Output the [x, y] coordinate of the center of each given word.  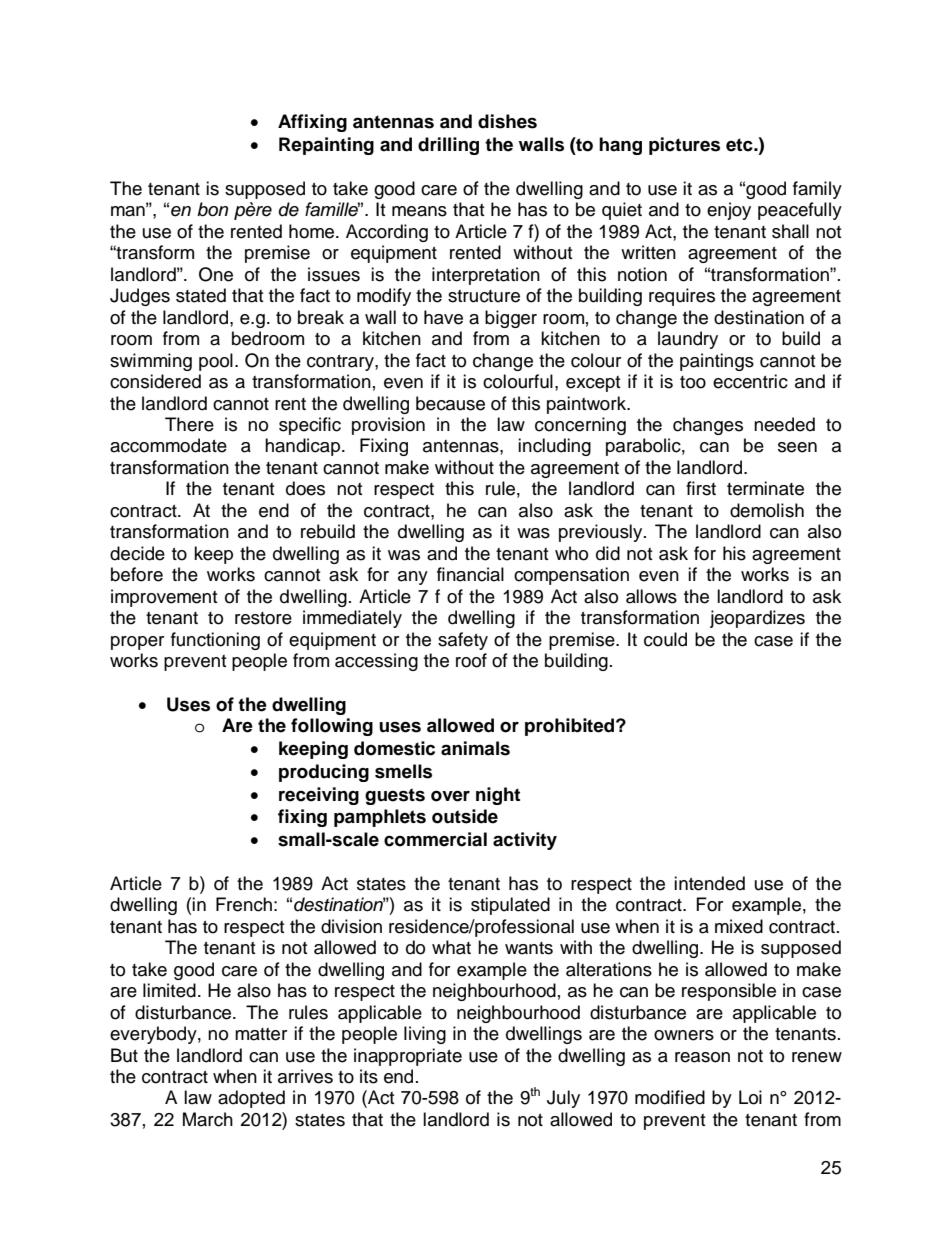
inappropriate [408, 1057]
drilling [448, 146]
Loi [750, 1097]
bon [212, 209]
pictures [684, 146]
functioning [215, 641]
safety [463, 641]
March [208, 1119]
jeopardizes [757, 619]
